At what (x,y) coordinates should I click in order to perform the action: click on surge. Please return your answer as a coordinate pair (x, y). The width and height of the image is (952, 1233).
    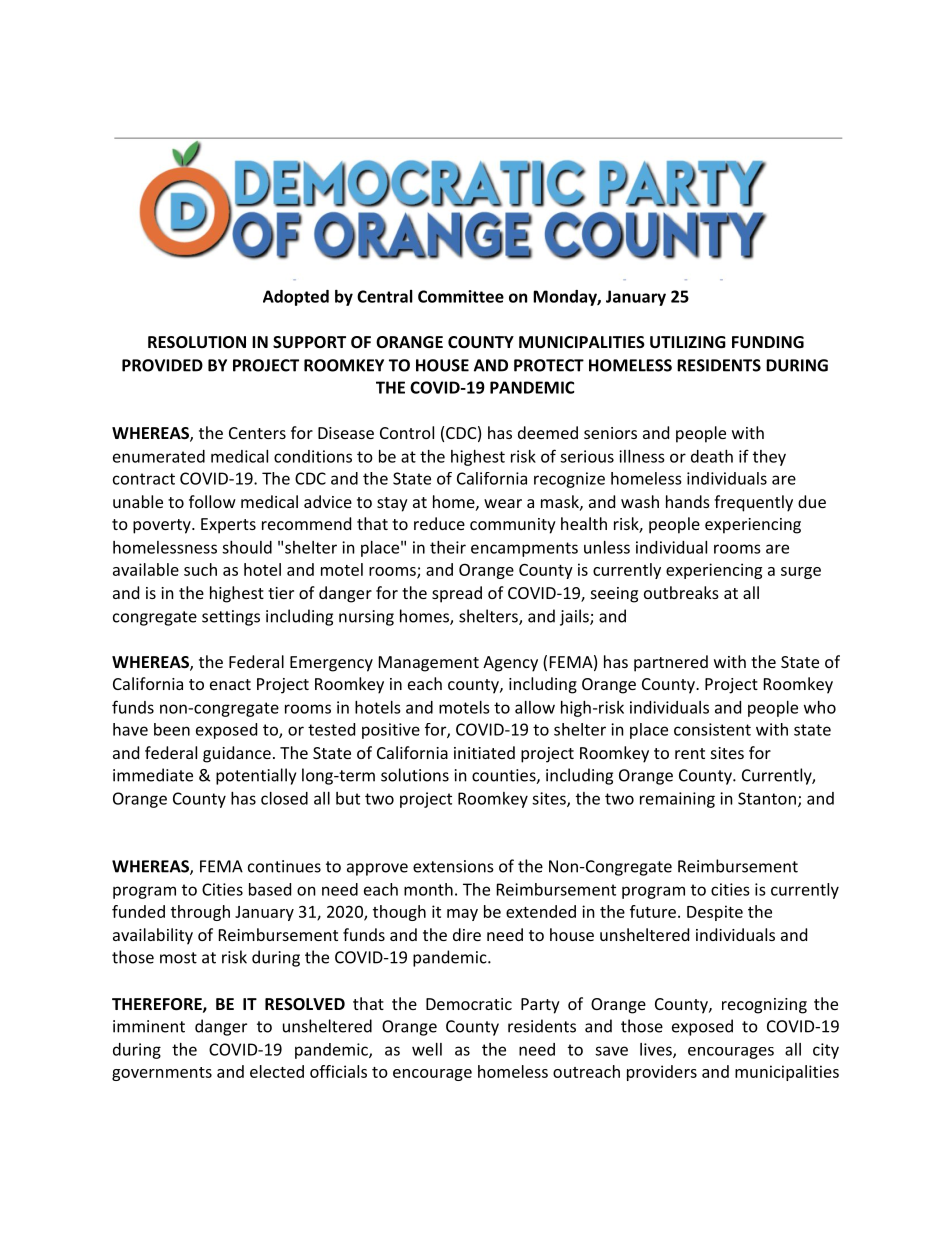
    Looking at the image, I should click on (801, 573).
